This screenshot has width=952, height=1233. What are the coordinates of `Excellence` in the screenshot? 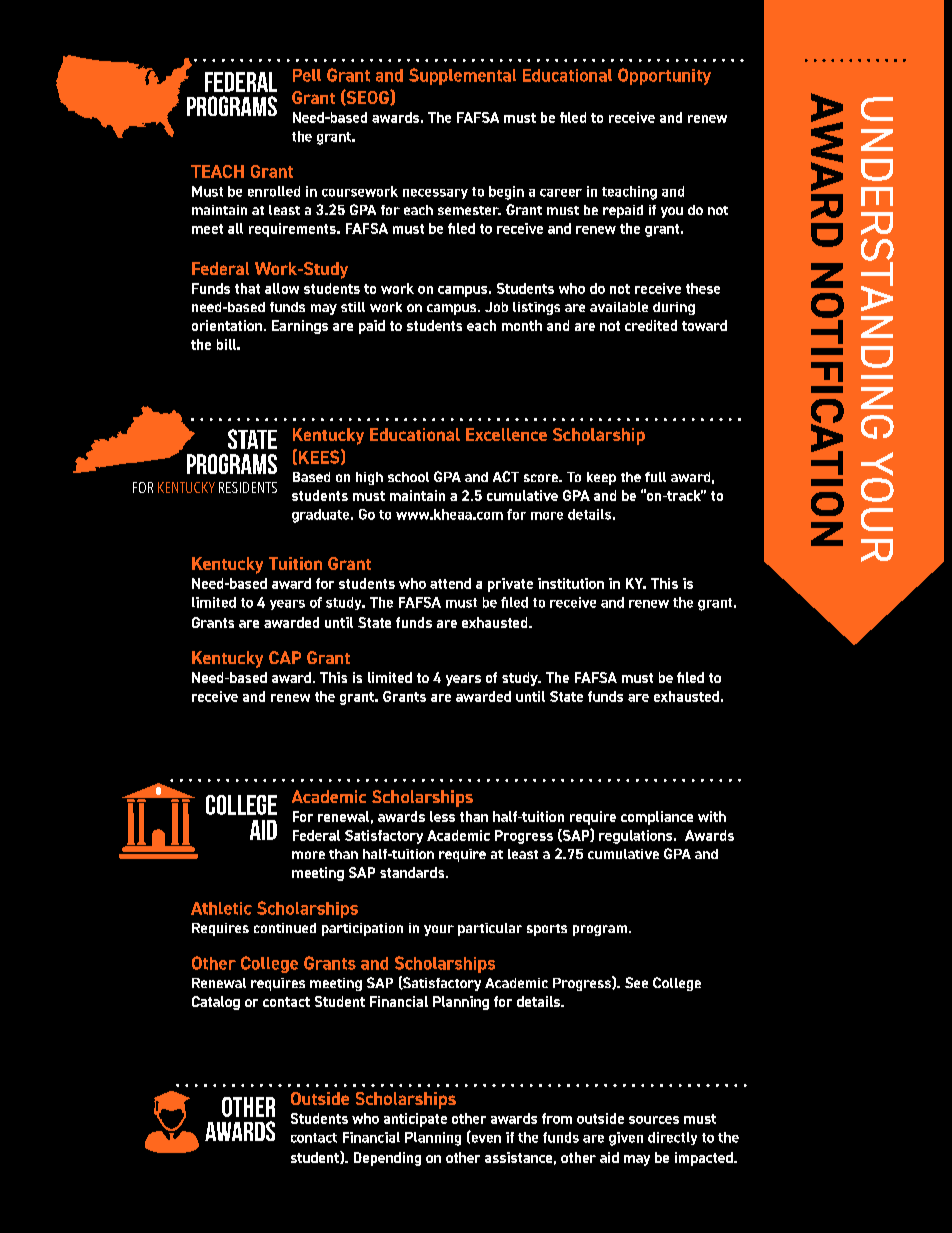 It's located at (506, 434).
